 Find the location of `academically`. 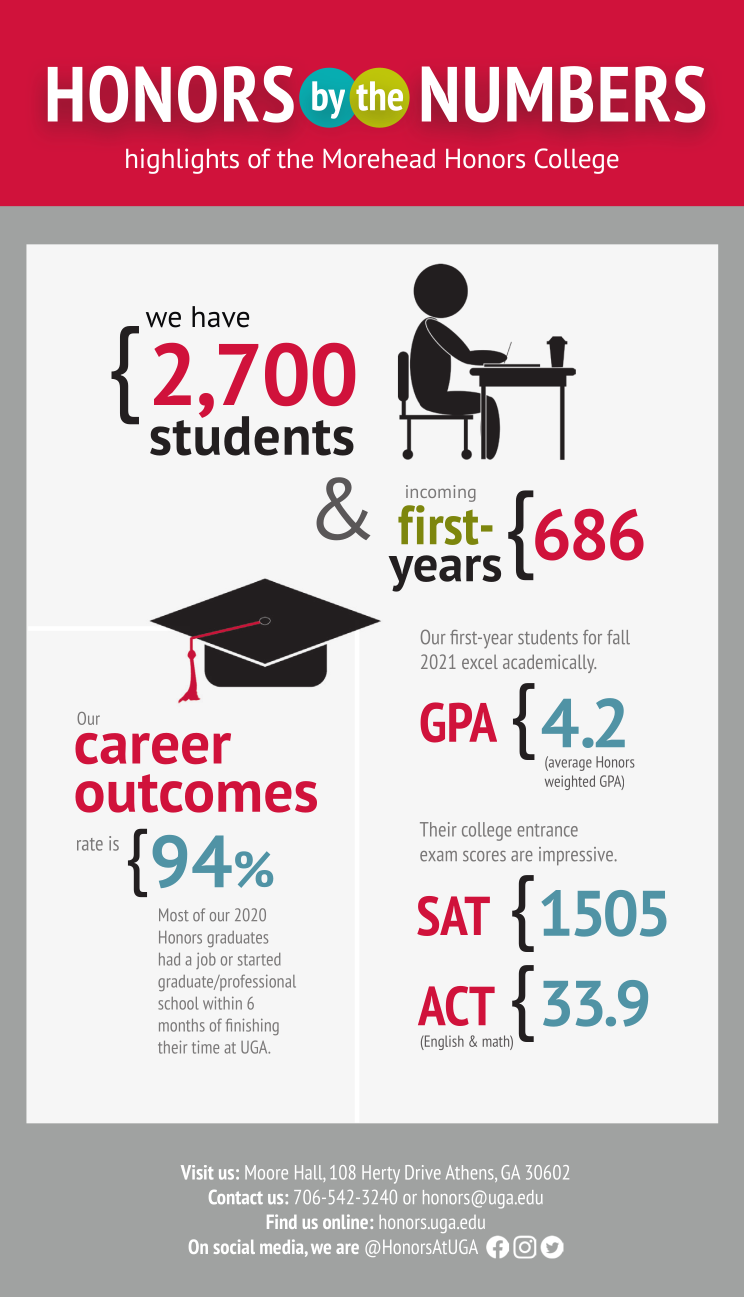

academically is located at coordinates (549, 663).
